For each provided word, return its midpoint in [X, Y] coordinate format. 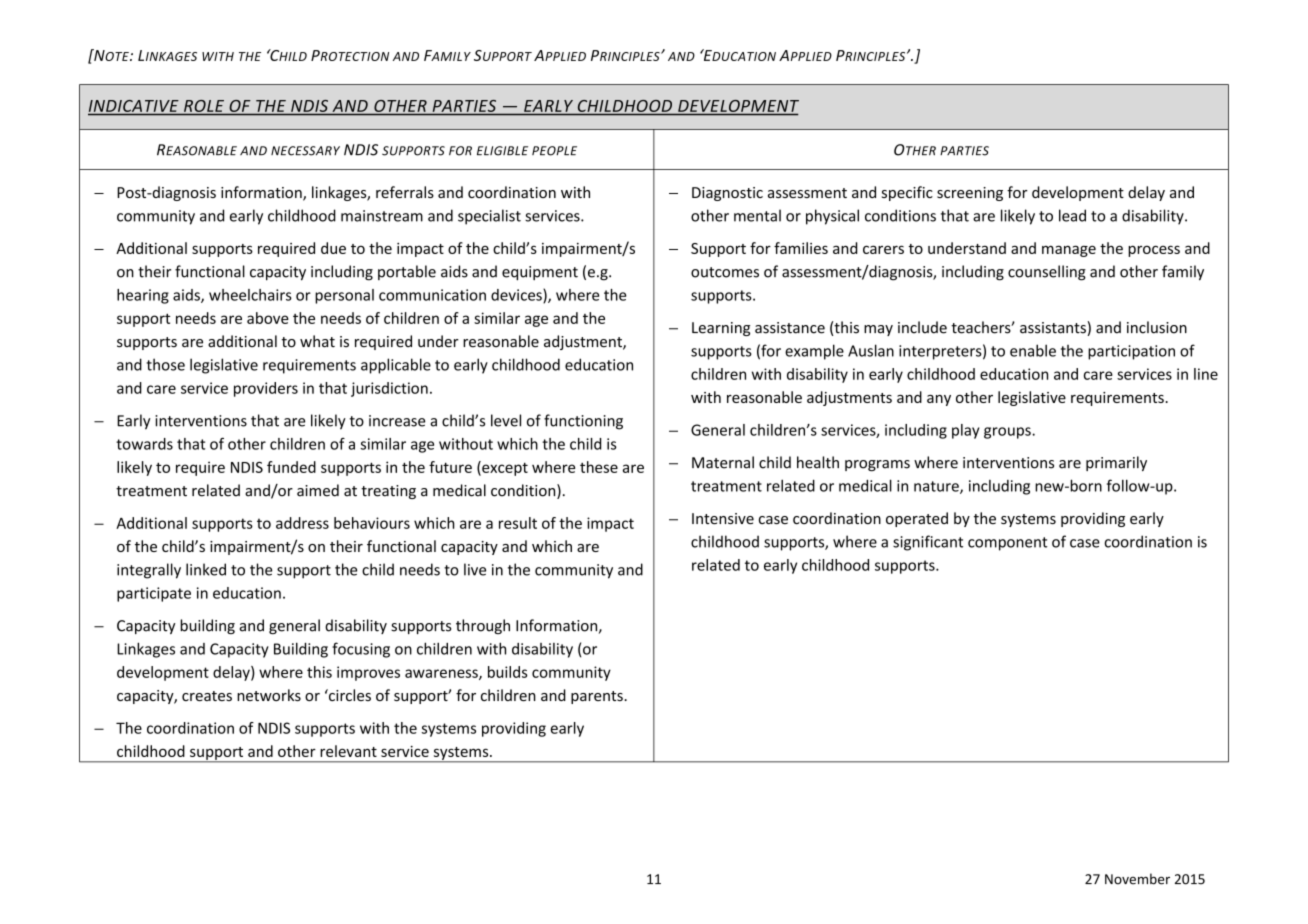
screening [970, 194]
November [1137, 879]
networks [269, 695]
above [268, 318]
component [1008, 544]
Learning [721, 329]
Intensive [723, 518]
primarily [1116, 463]
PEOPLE [554, 151]
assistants [1054, 329]
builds [508, 672]
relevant [348, 751]
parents [598, 697]
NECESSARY [305, 151]
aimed [318, 490]
